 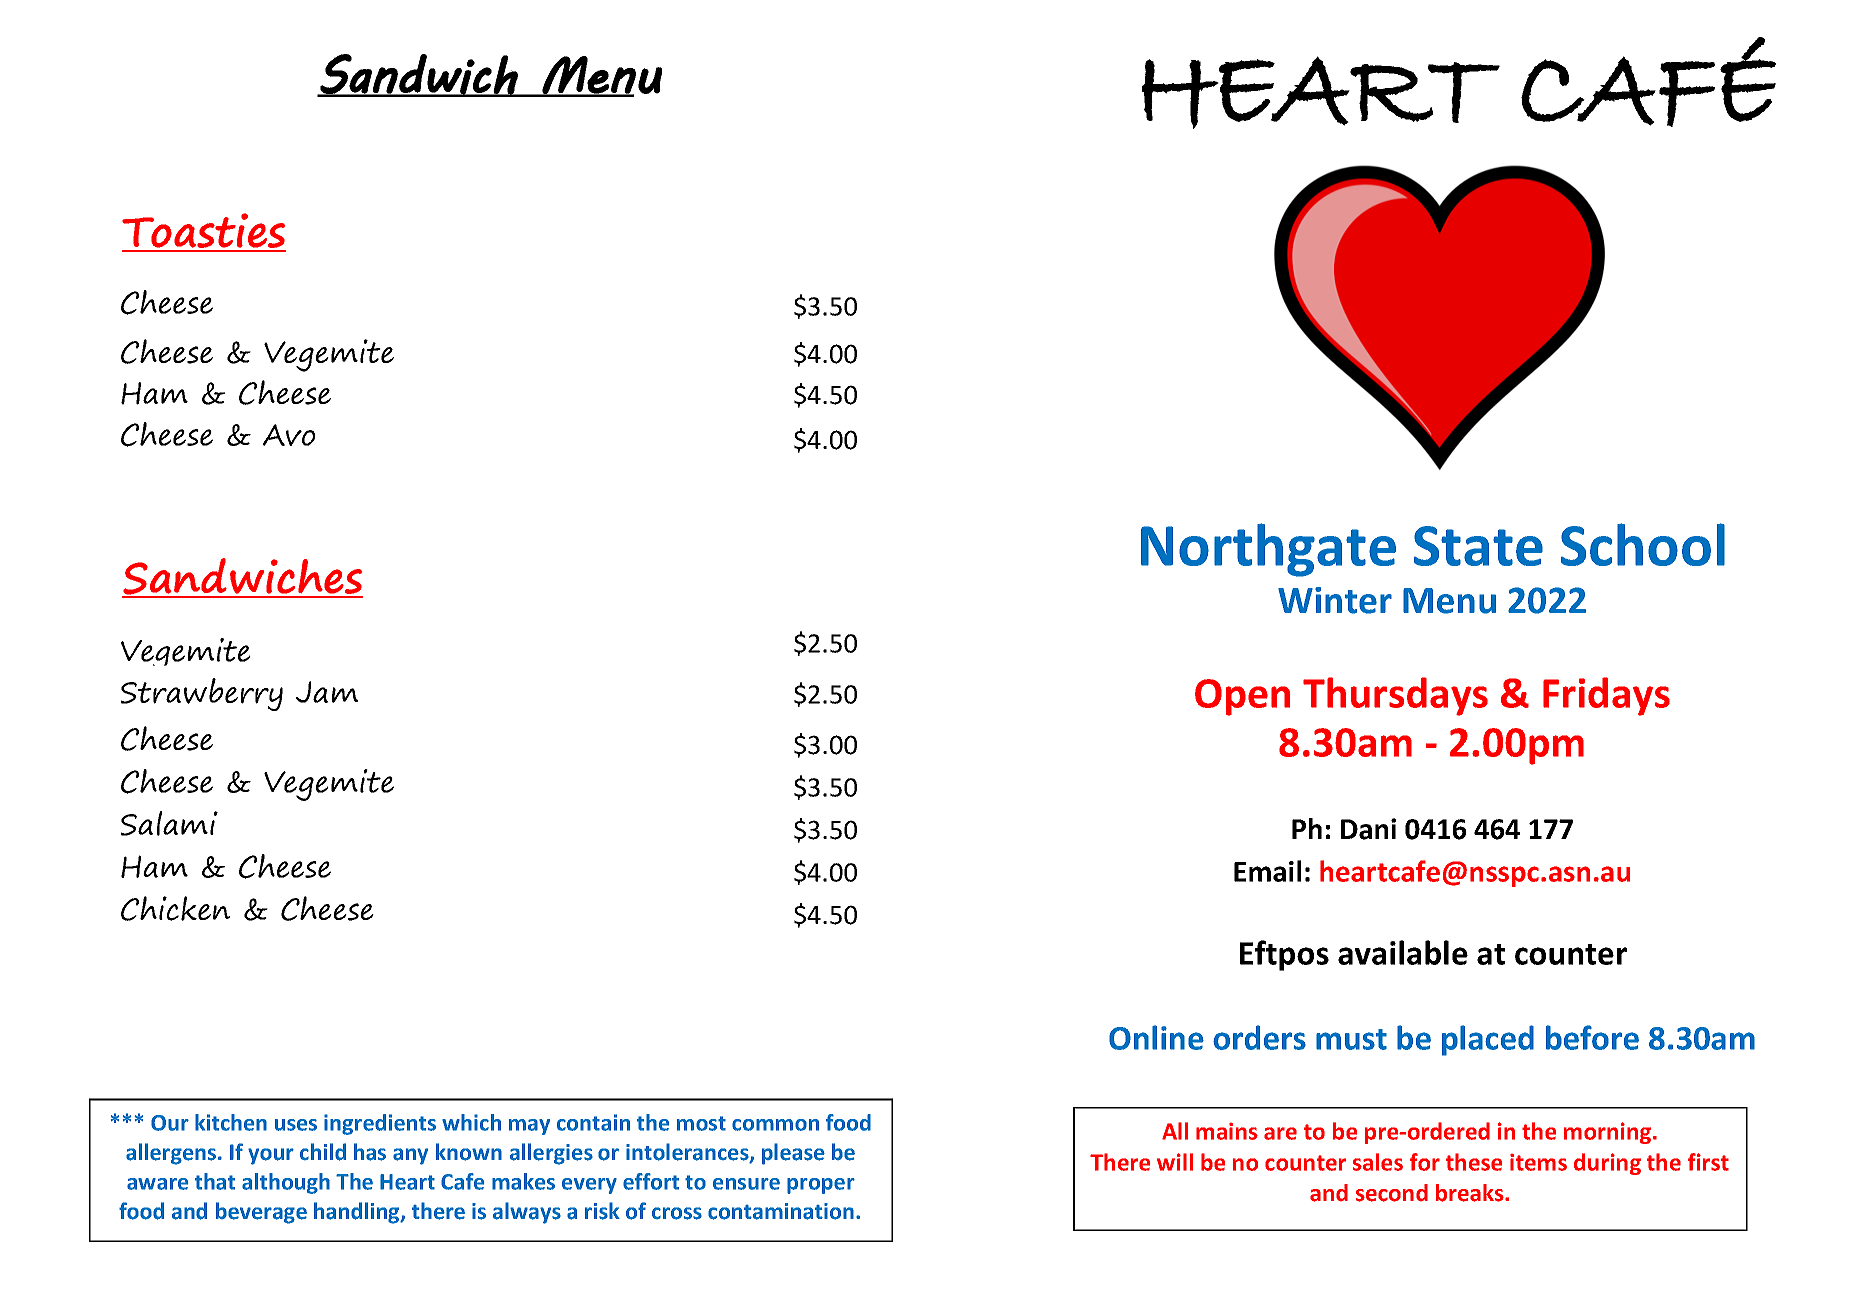 I want to click on Email, so click(x=1267, y=871).
